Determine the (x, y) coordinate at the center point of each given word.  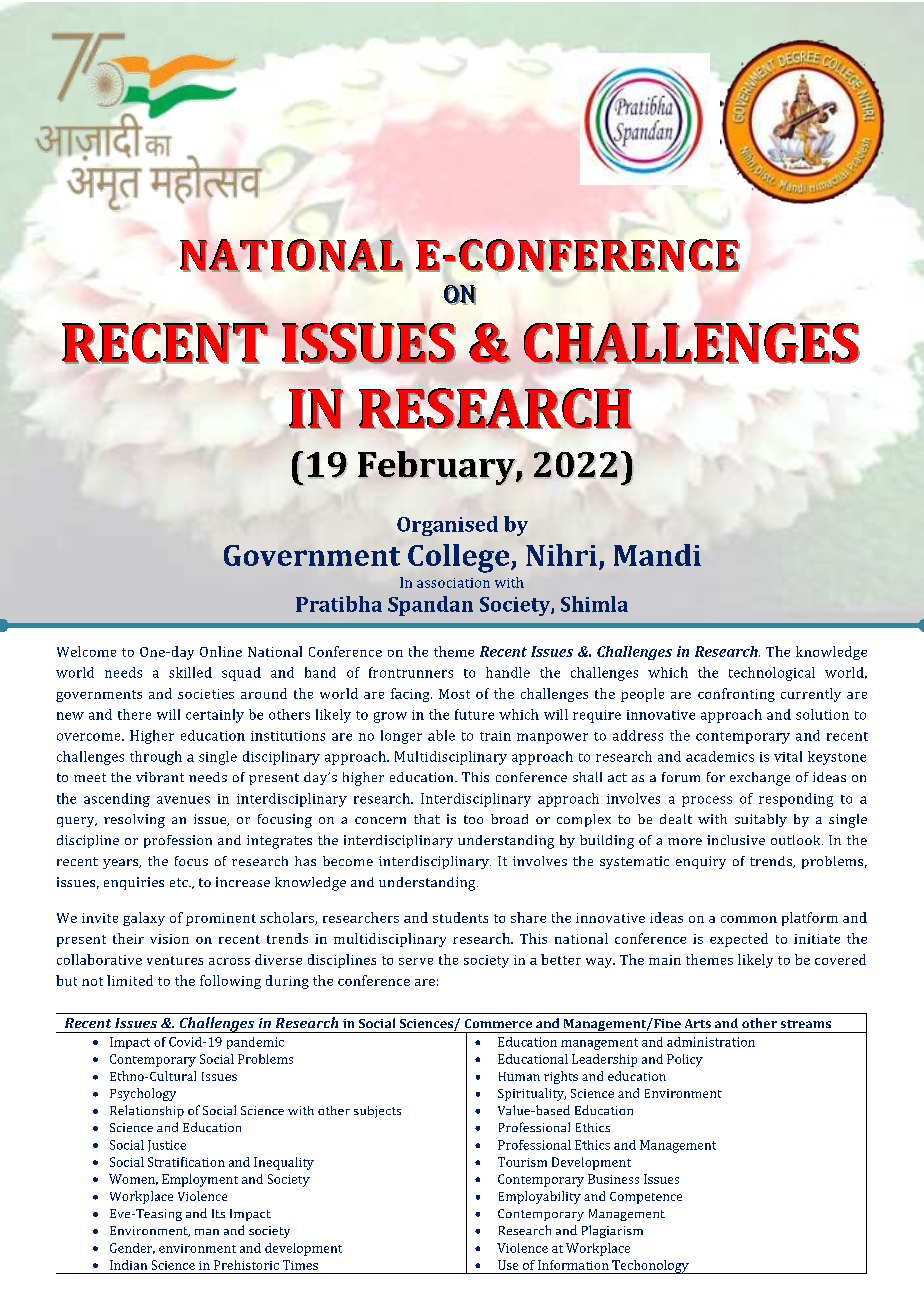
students (460, 917)
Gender (132, 1248)
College (460, 558)
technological (772, 674)
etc (180, 882)
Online (221, 651)
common (749, 919)
